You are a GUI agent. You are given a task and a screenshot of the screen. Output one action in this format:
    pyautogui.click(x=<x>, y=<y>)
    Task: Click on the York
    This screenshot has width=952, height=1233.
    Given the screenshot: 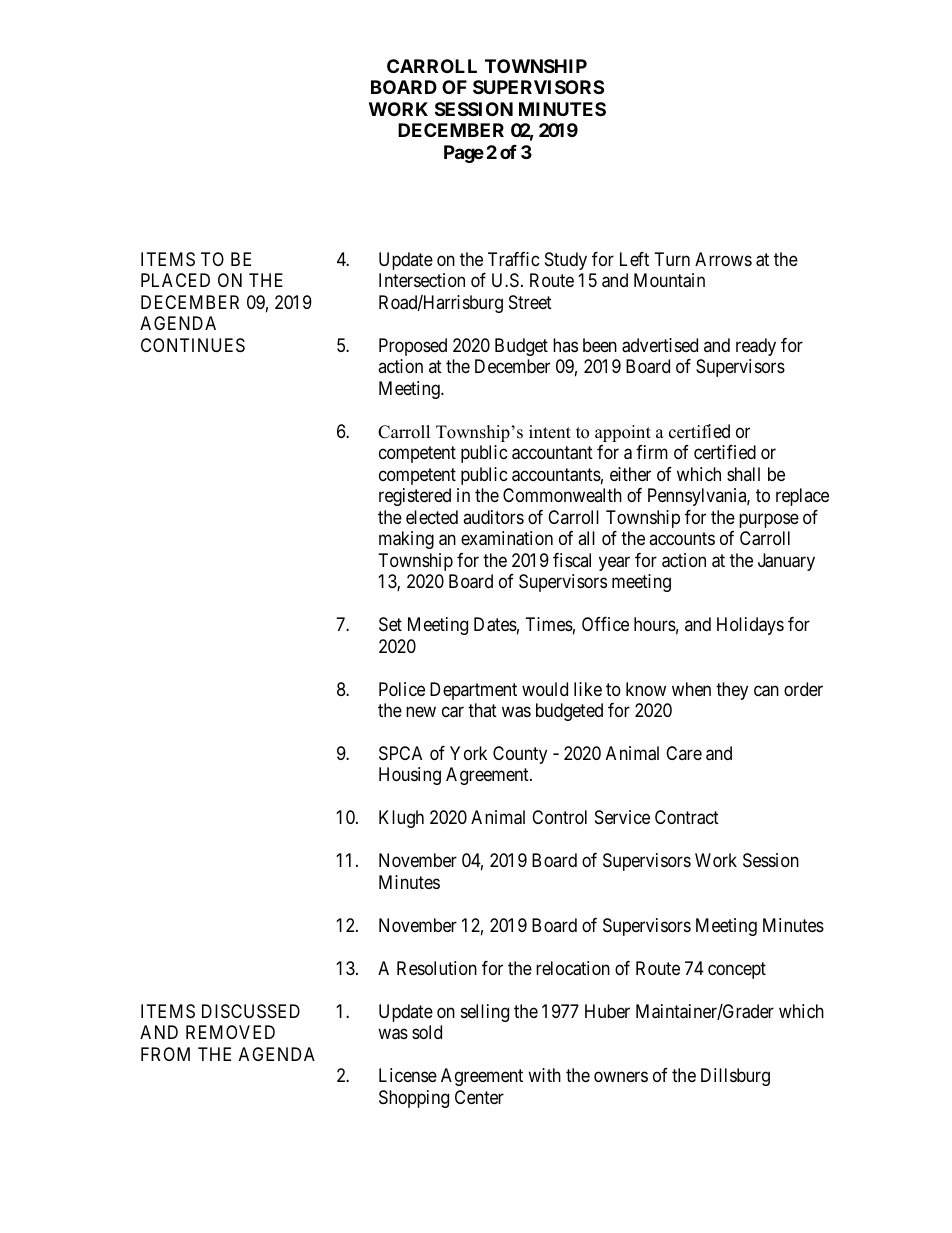 What is the action you would take?
    pyautogui.click(x=468, y=753)
